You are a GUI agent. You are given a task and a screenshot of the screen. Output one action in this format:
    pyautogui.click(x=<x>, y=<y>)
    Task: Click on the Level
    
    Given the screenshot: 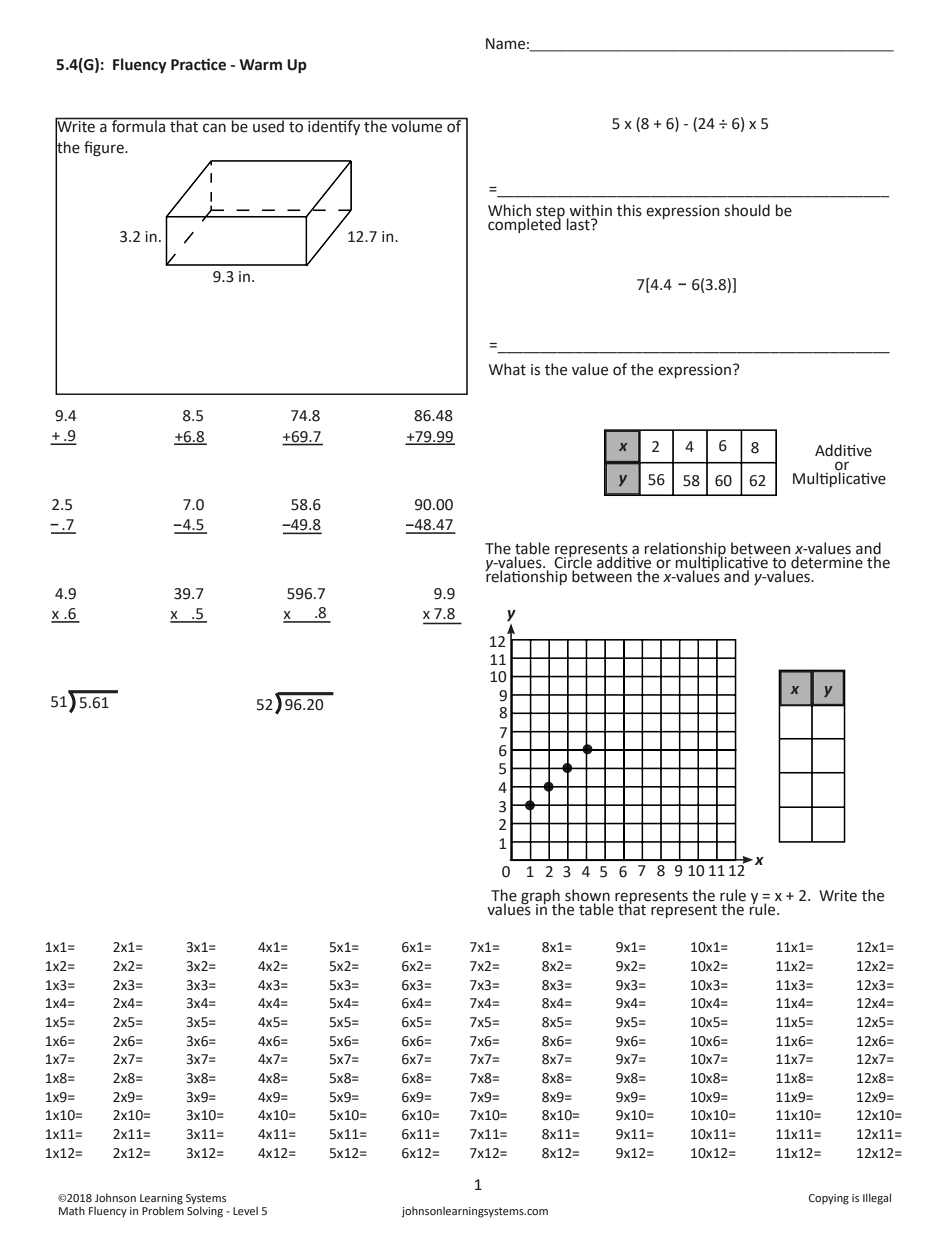 What is the action you would take?
    pyautogui.click(x=245, y=1210)
